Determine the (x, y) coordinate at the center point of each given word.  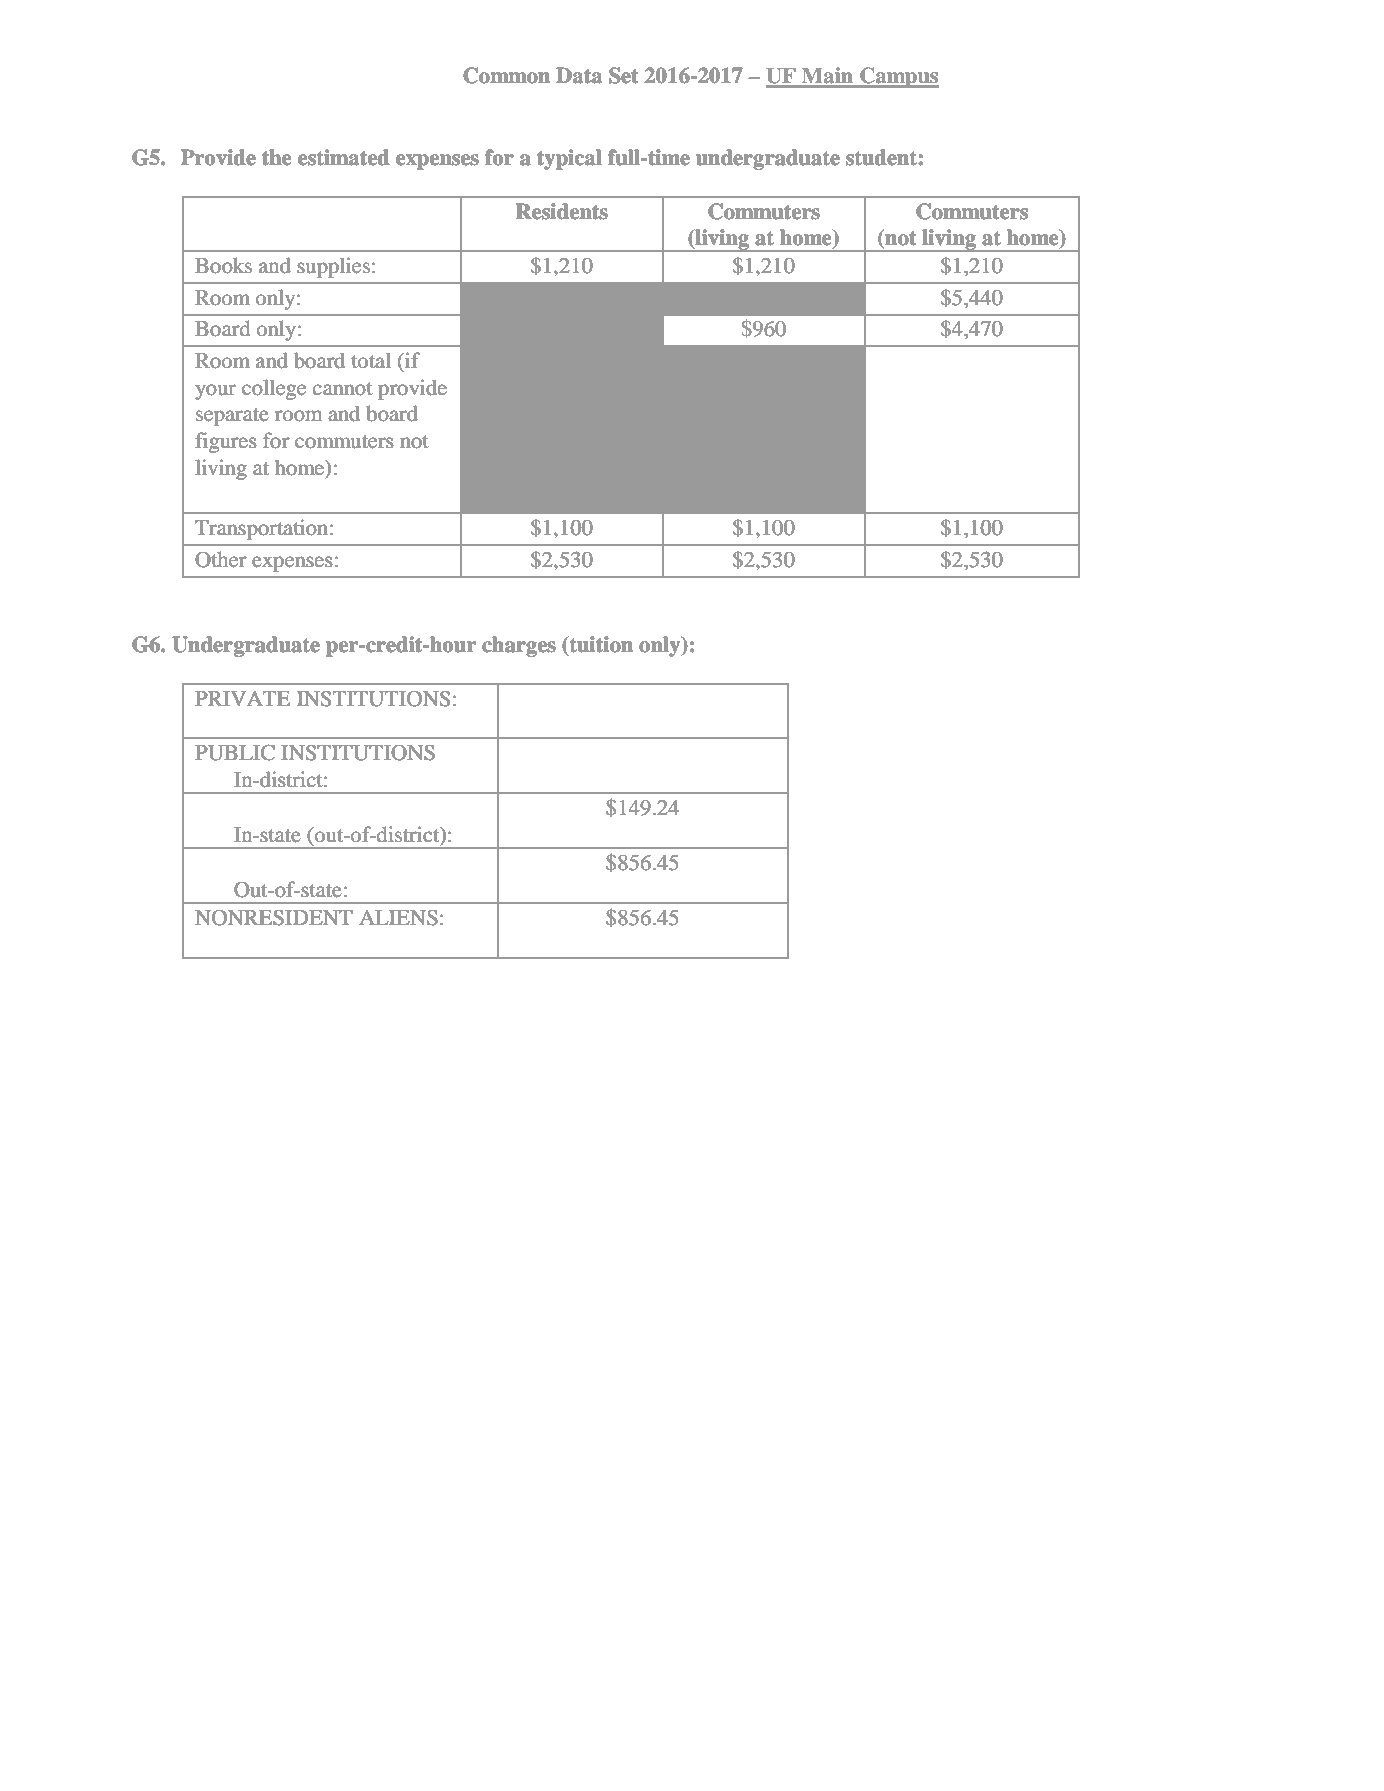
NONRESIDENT (274, 917)
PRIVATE (242, 698)
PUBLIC (235, 752)
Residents (562, 211)
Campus (898, 77)
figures (226, 442)
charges (519, 646)
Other (221, 559)
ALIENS (398, 918)
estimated (344, 157)
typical (569, 159)
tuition (601, 644)
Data (579, 75)
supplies (333, 267)
